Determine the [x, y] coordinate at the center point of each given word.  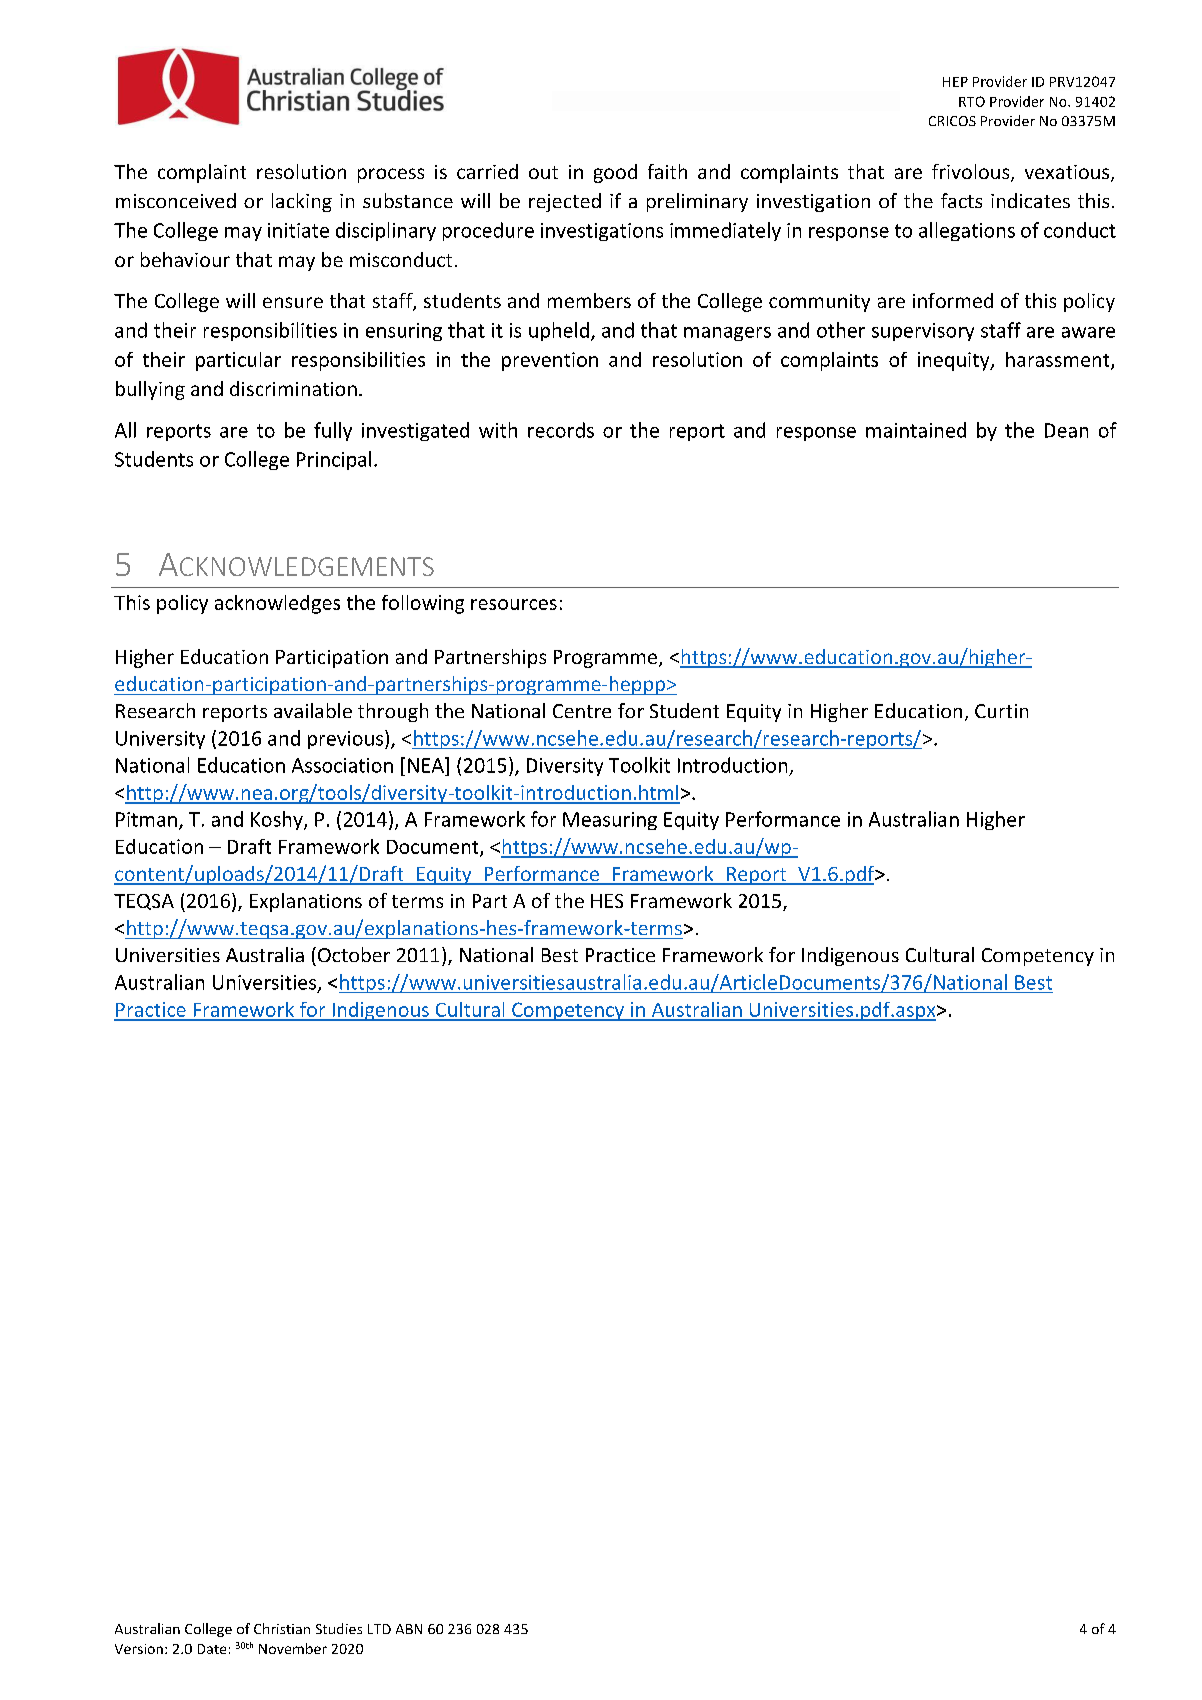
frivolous [972, 173]
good [615, 173]
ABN [409, 1629]
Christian [282, 1628]
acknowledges [277, 604]
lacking [302, 202]
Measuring [610, 821]
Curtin [1001, 711]
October [354, 954]
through [393, 712]
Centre [582, 711]
